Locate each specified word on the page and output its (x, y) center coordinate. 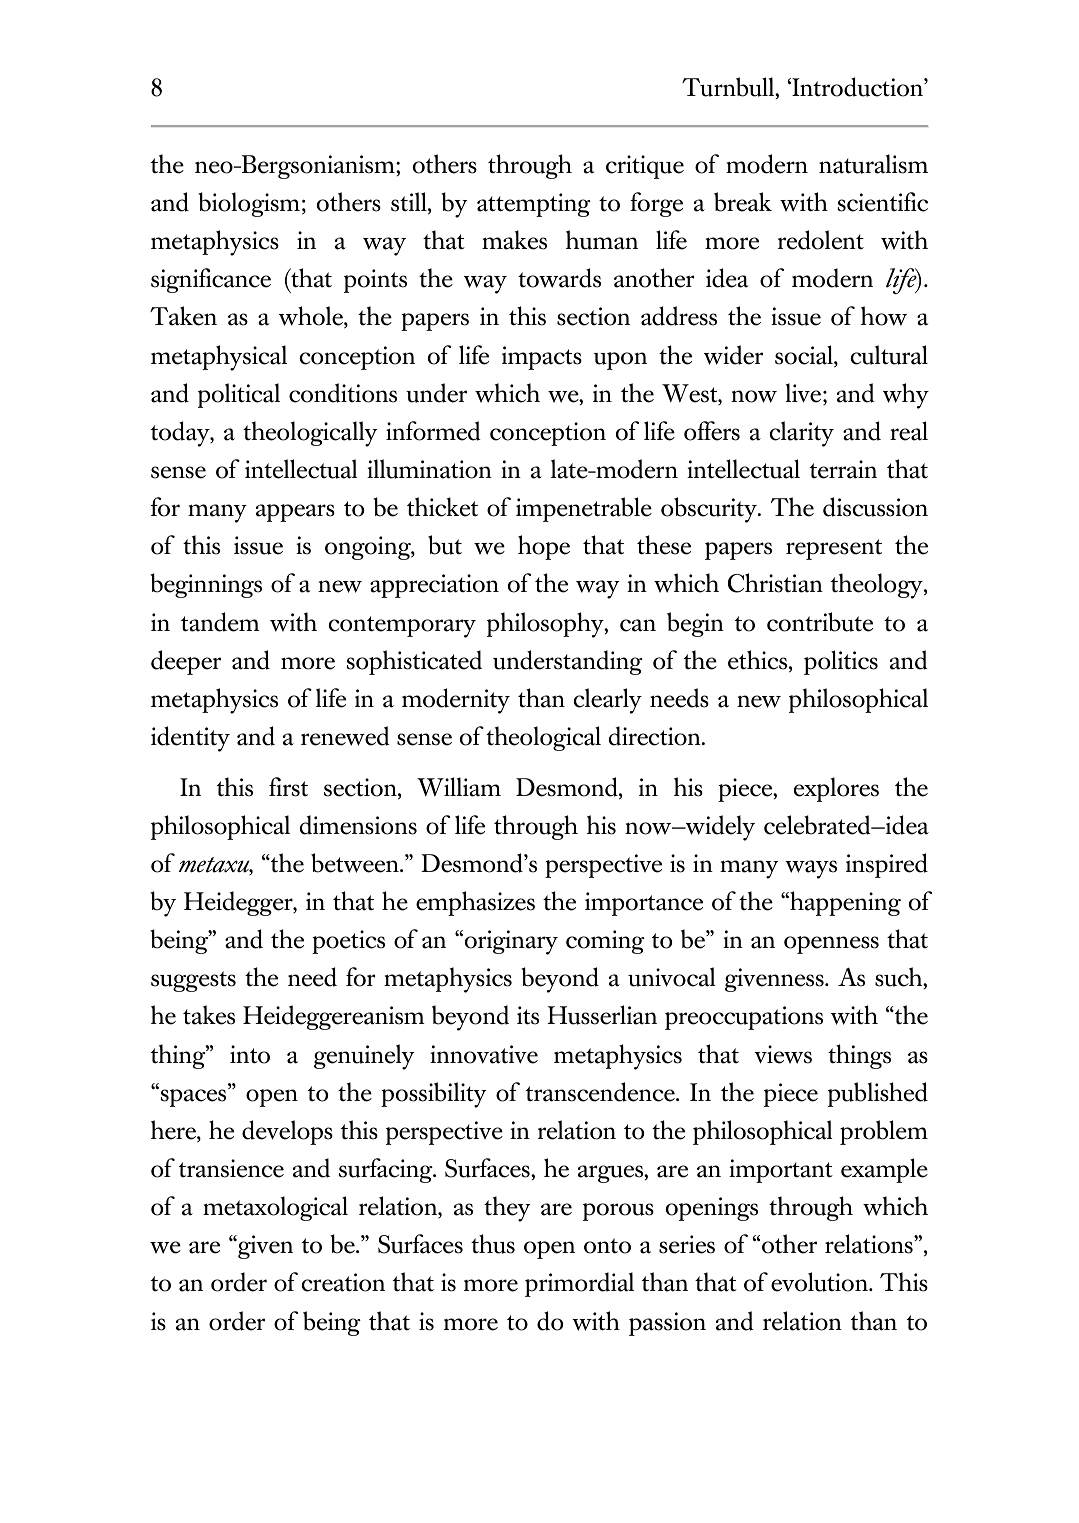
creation (343, 1282)
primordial (579, 1284)
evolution (820, 1282)
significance (211, 280)
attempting (534, 205)
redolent (821, 240)
